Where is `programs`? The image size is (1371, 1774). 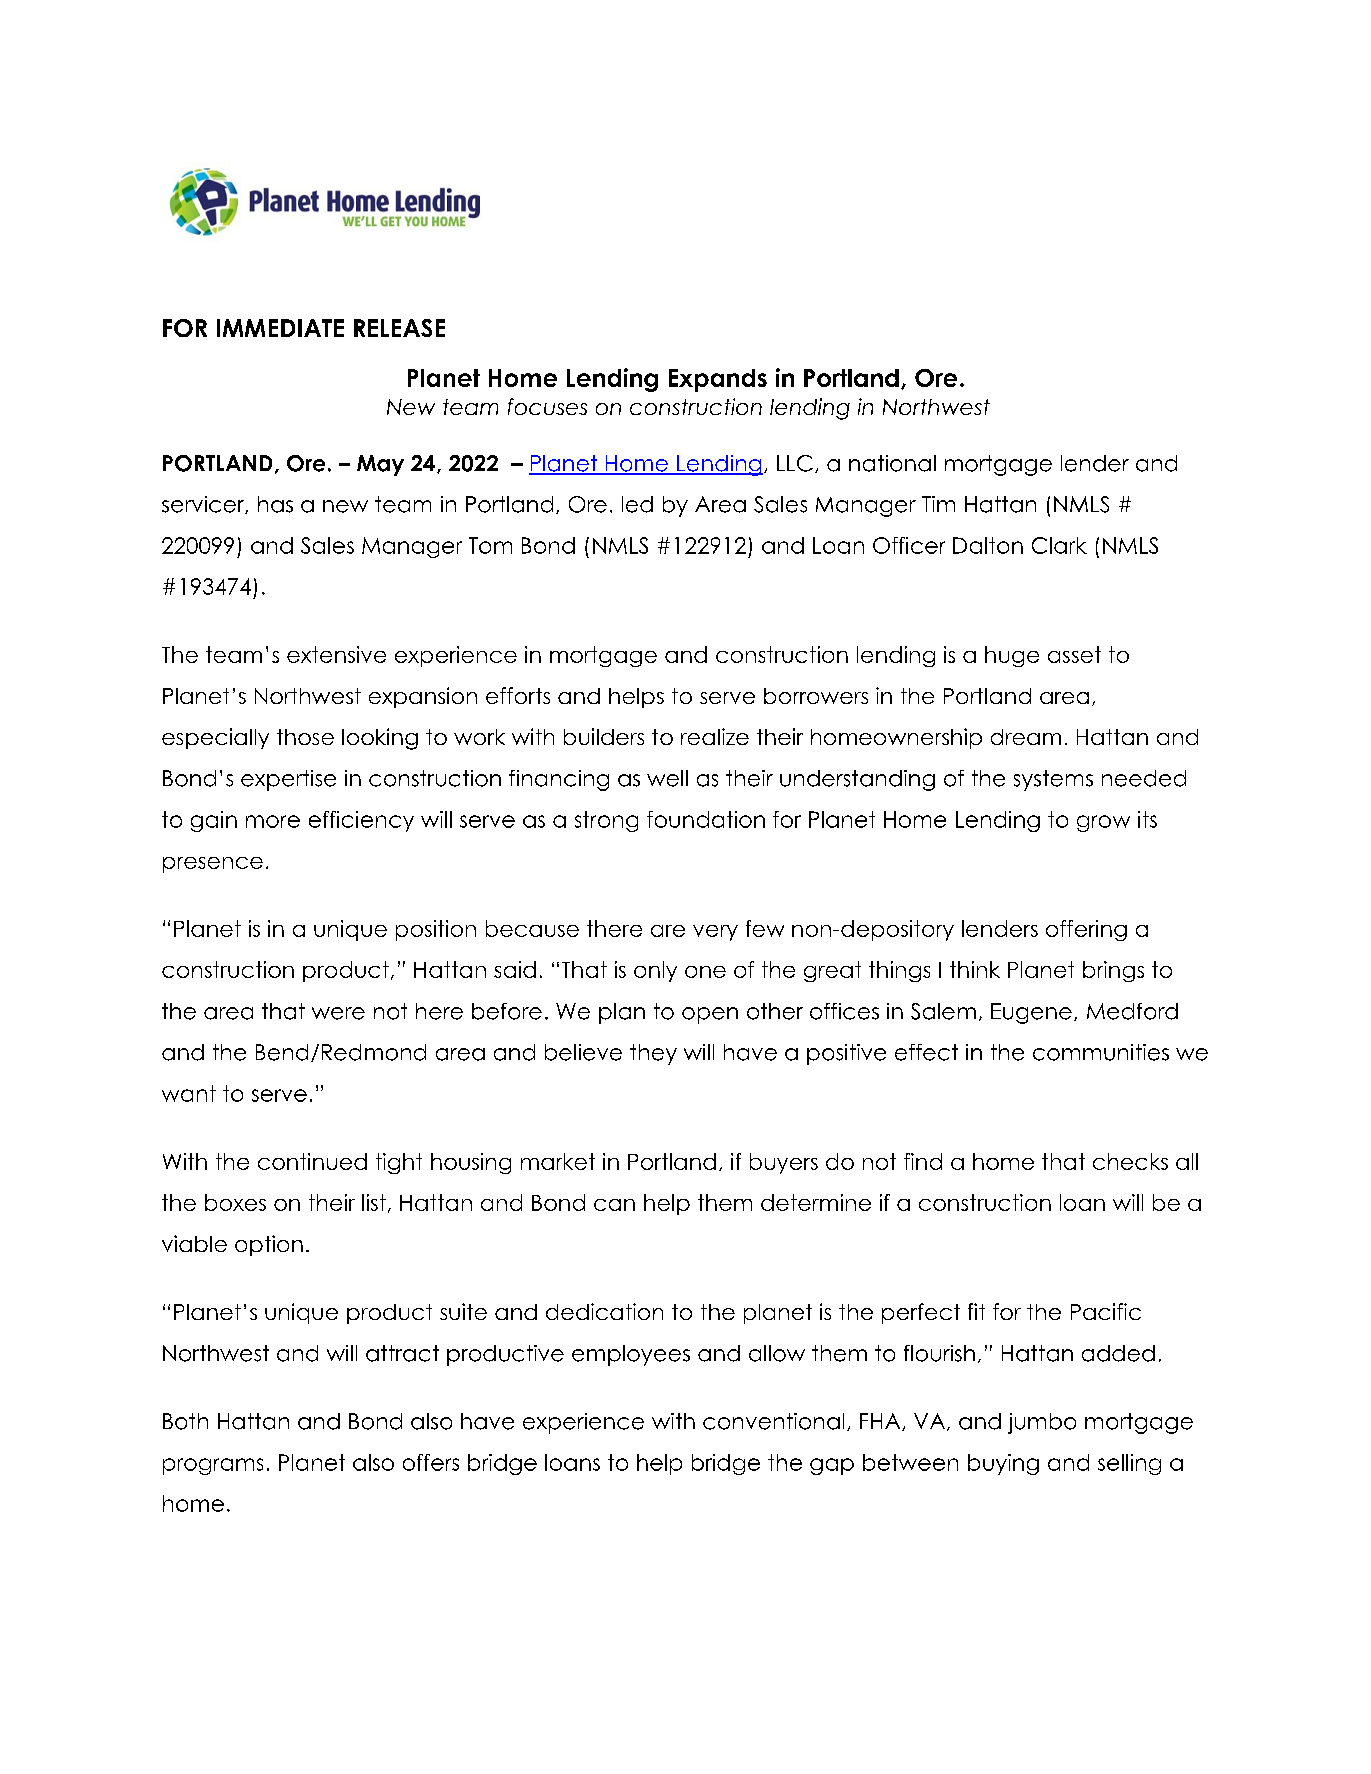
programs is located at coordinates (213, 1466).
